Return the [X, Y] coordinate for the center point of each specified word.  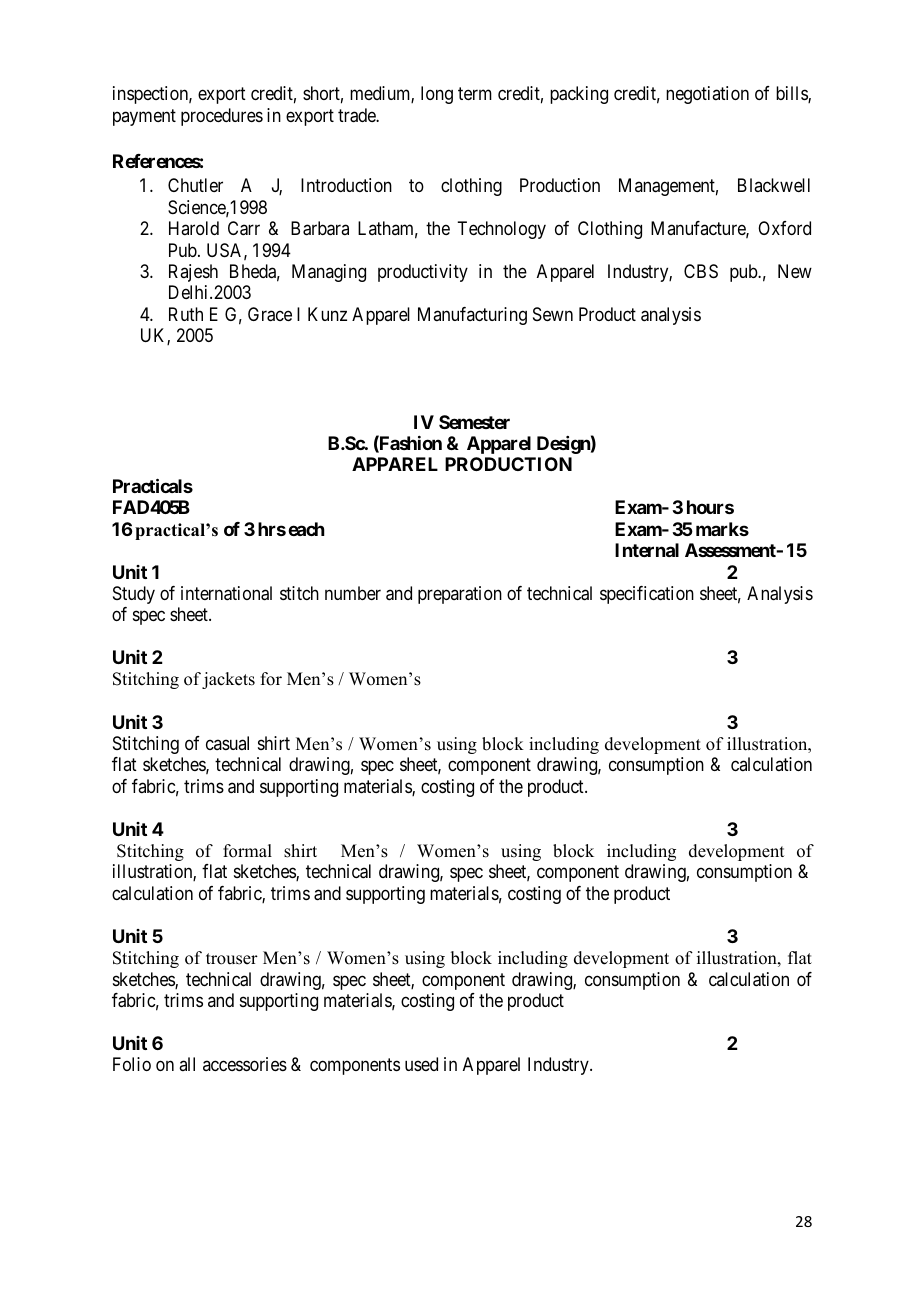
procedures [222, 117]
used [421, 1064]
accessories [245, 1064]
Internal [647, 550]
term [475, 93]
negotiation [707, 95]
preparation [460, 595]
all [187, 1064]
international [226, 593]
